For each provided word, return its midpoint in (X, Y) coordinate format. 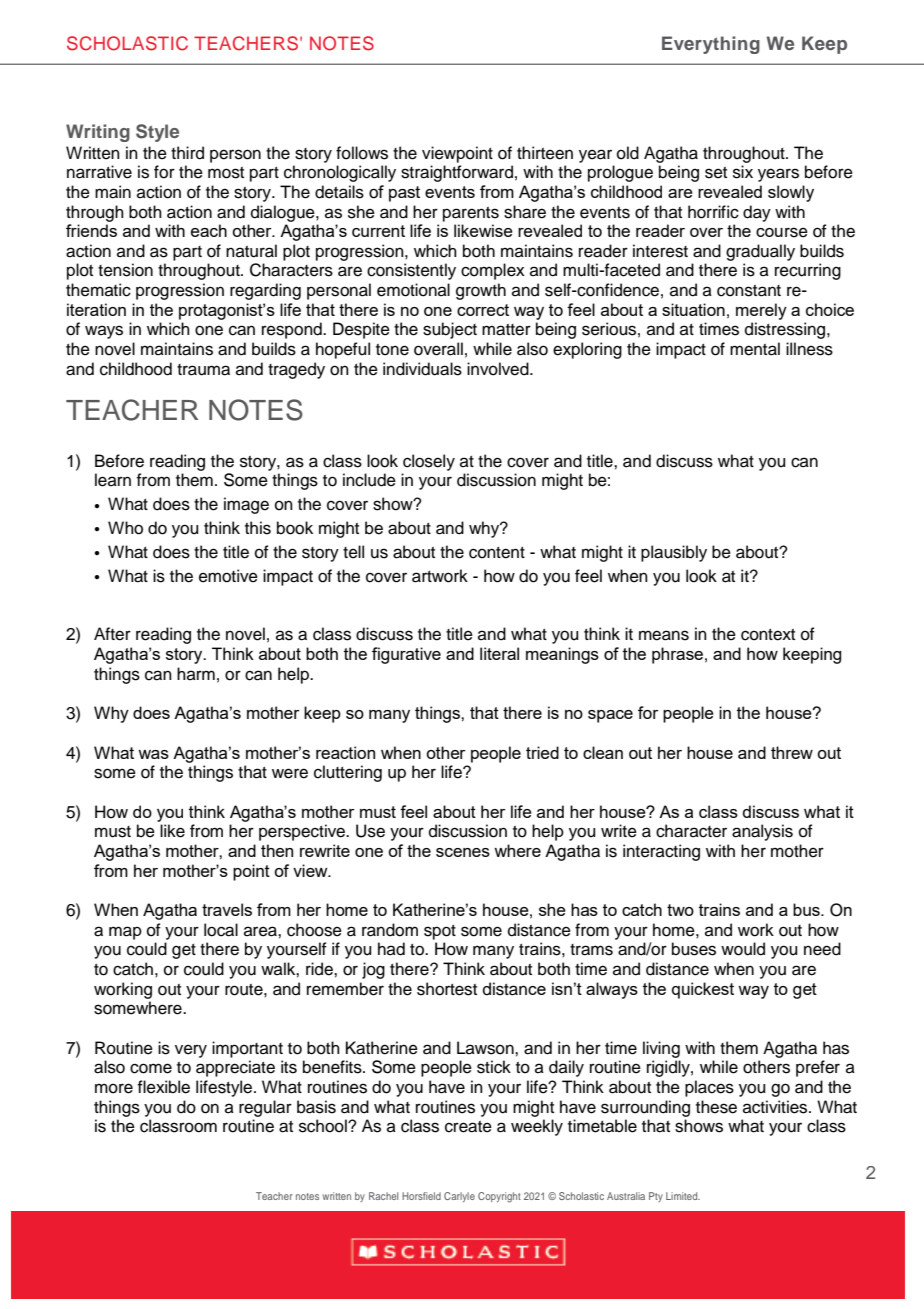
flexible (163, 1087)
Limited (683, 1196)
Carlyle (459, 1197)
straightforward (457, 173)
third (187, 153)
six (743, 172)
